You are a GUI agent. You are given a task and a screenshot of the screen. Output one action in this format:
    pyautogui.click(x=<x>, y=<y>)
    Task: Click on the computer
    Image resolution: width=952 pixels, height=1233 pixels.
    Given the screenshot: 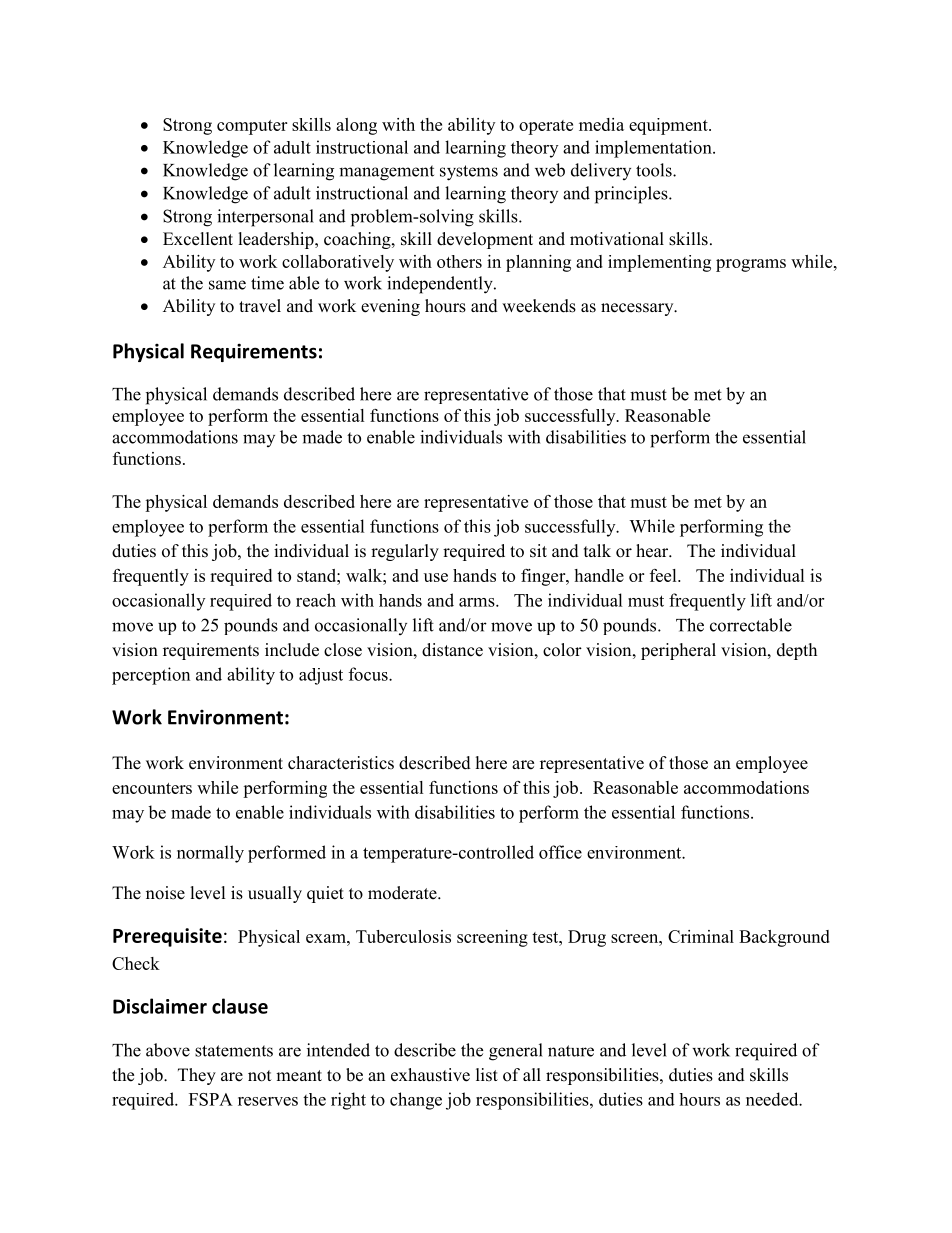 What is the action you would take?
    pyautogui.click(x=252, y=127)
